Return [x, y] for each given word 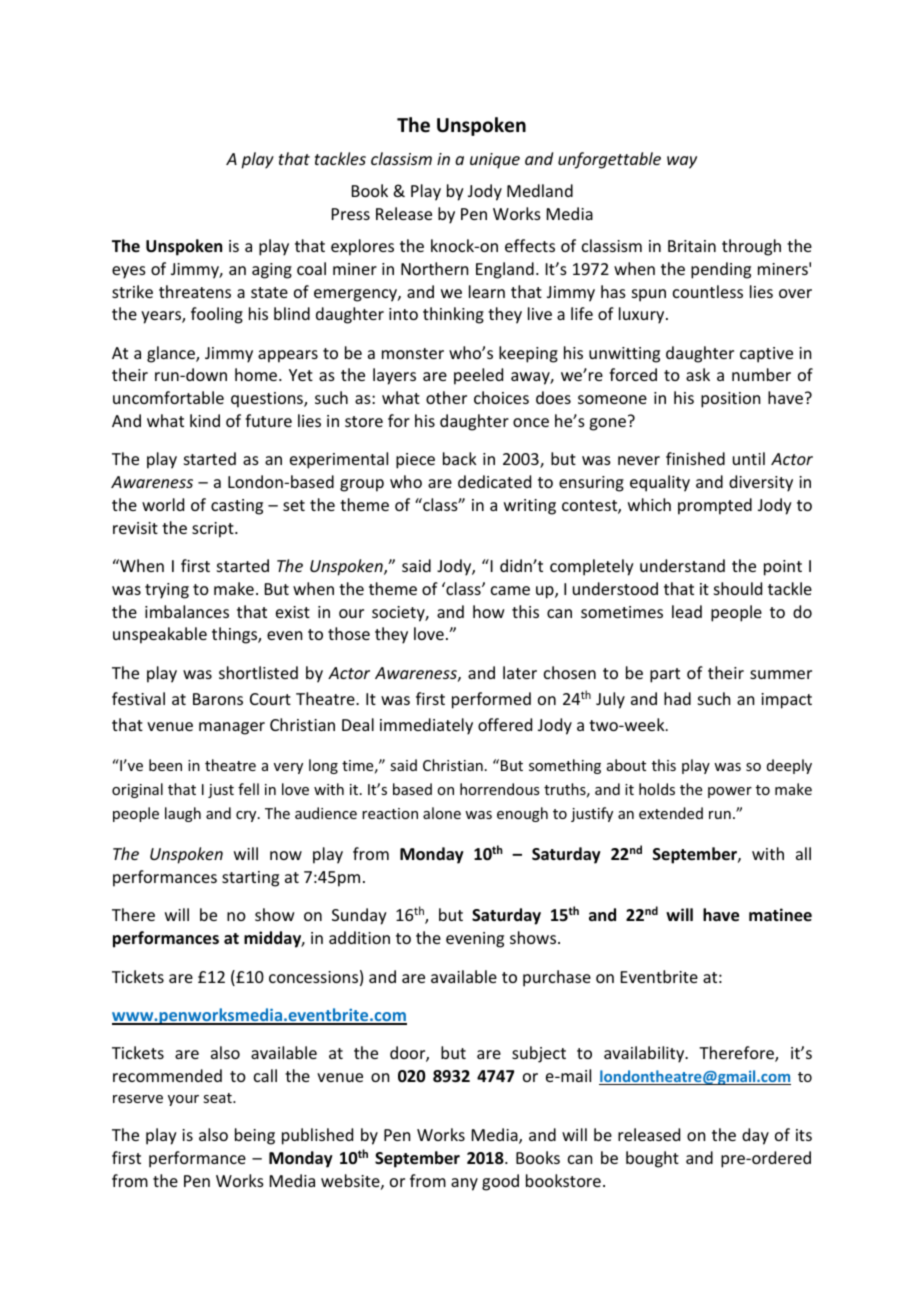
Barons [218, 699]
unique [495, 161]
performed [491, 700]
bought [652, 1159]
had [677, 698]
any [464, 1184]
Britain [692, 246]
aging [272, 271]
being [255, 1136]
